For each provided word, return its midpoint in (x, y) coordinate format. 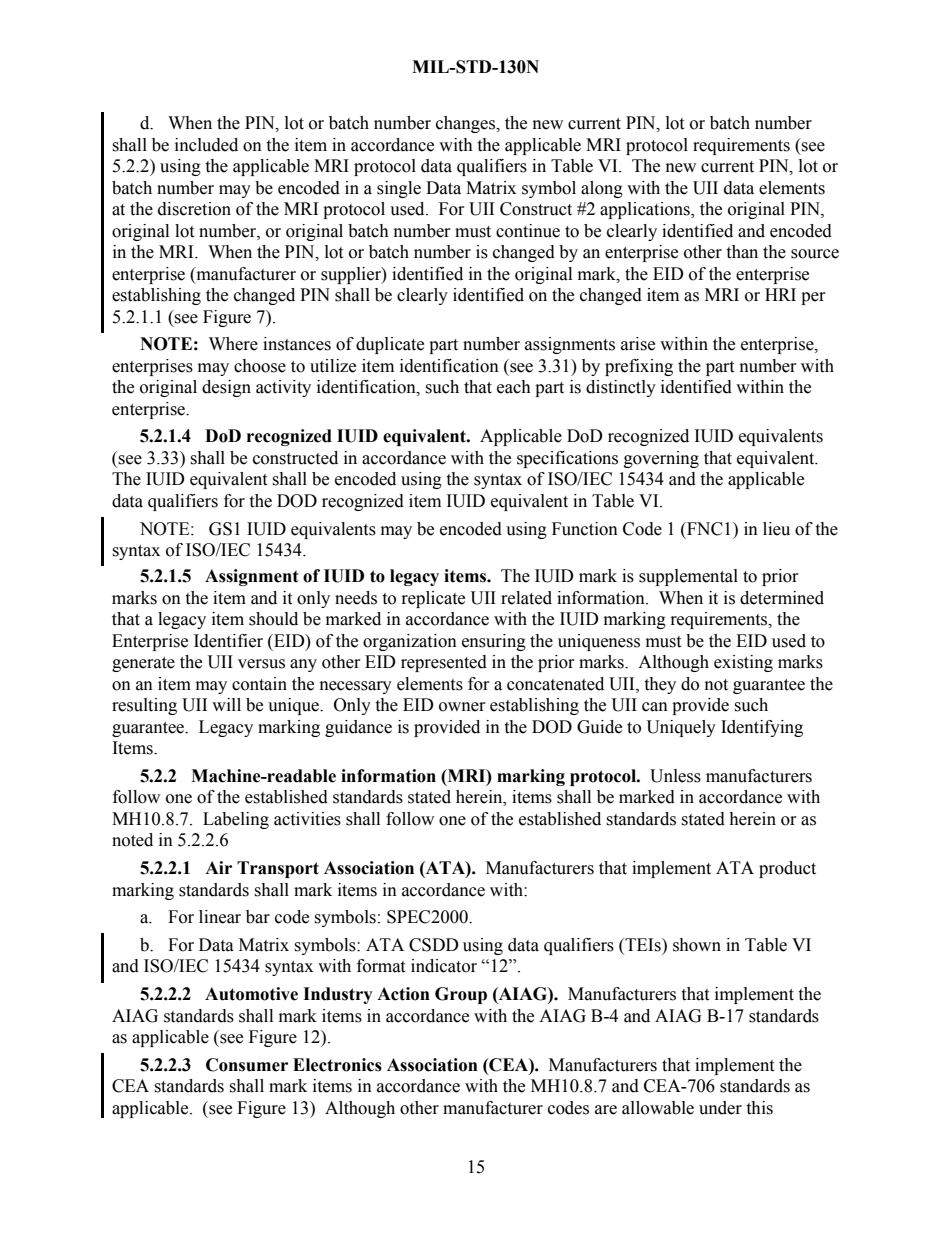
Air (218, 867)
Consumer (247, 1065)
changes (467, 124)
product (787, 869)
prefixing (639, 367)
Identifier (228, 641)
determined (782, 598)
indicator (444, 966)
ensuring (494, 642)
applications (646, 210)
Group (461, 995)
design (226, 388)
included (206, 145)
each (514, 387)
